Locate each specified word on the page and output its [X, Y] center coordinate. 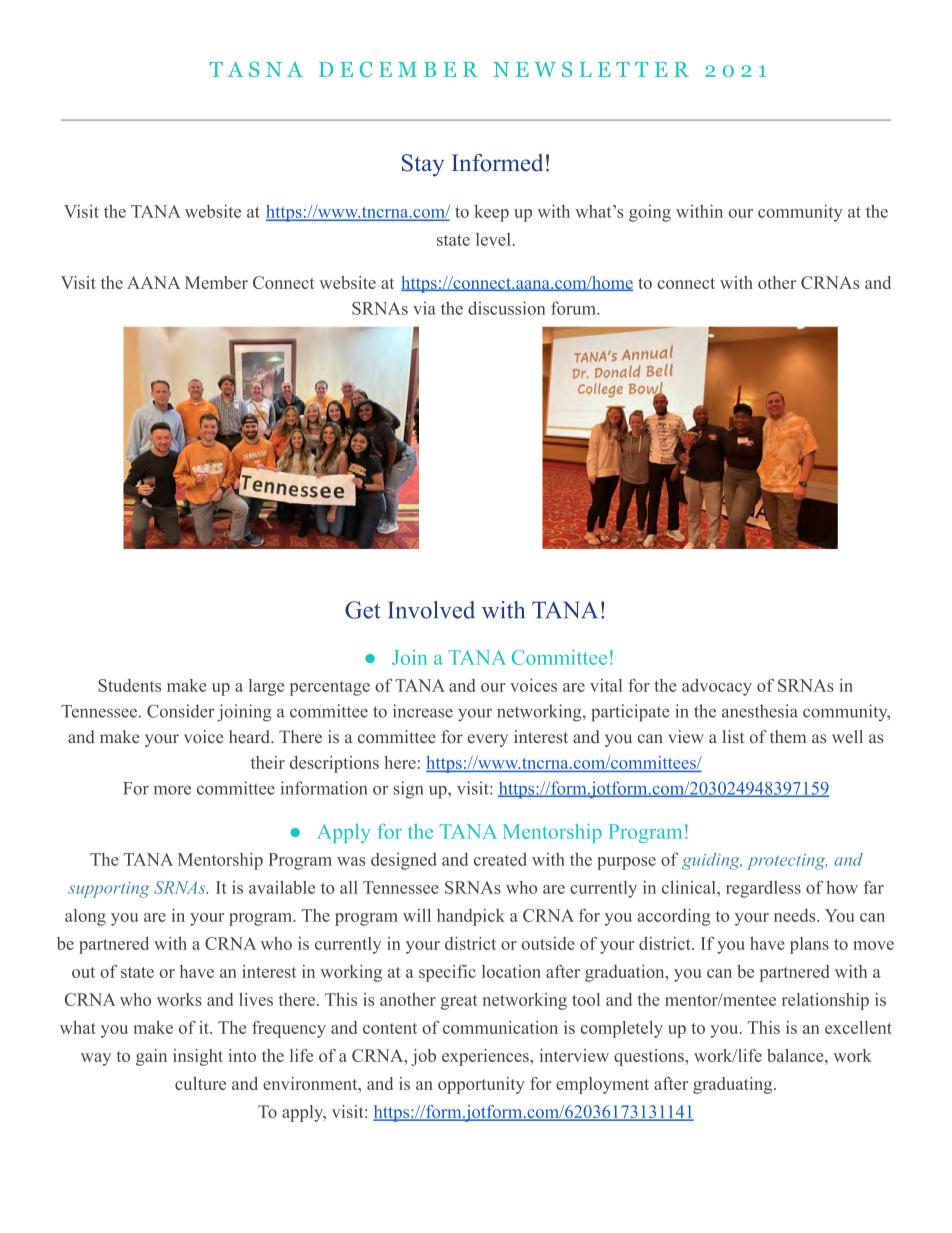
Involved [431, 610]
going [650, 213]
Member [216, 282]
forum [574, 308]
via [424, 308]
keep [491, 213]
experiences [486, 1057]
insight [198, 1057]
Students [129, 685]
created [500, 859]
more [172, 790]
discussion [506, 308]
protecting [787, 862]
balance [796, 1055]
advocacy [717, 687]
